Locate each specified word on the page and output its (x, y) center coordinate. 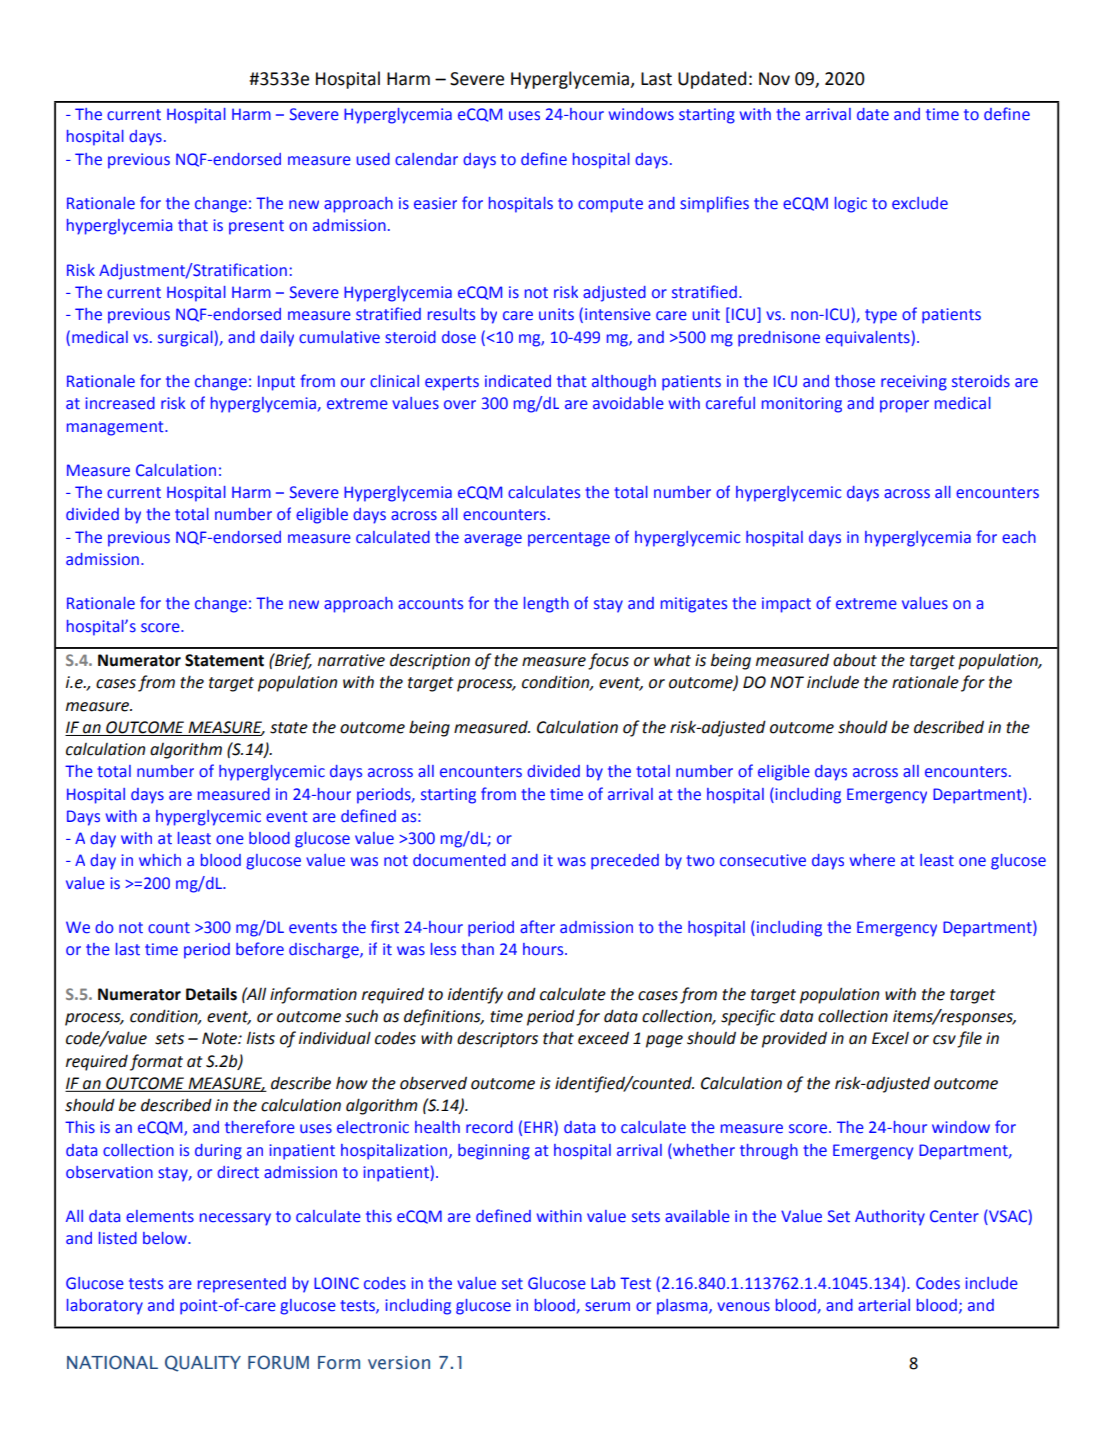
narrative (351, 660)
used (373, 159)
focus (608, 661)
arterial (884, 1305)
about (855, 660)
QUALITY (203, 1363)
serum (607, 1307)
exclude (920, 203)
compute (610, 205)
